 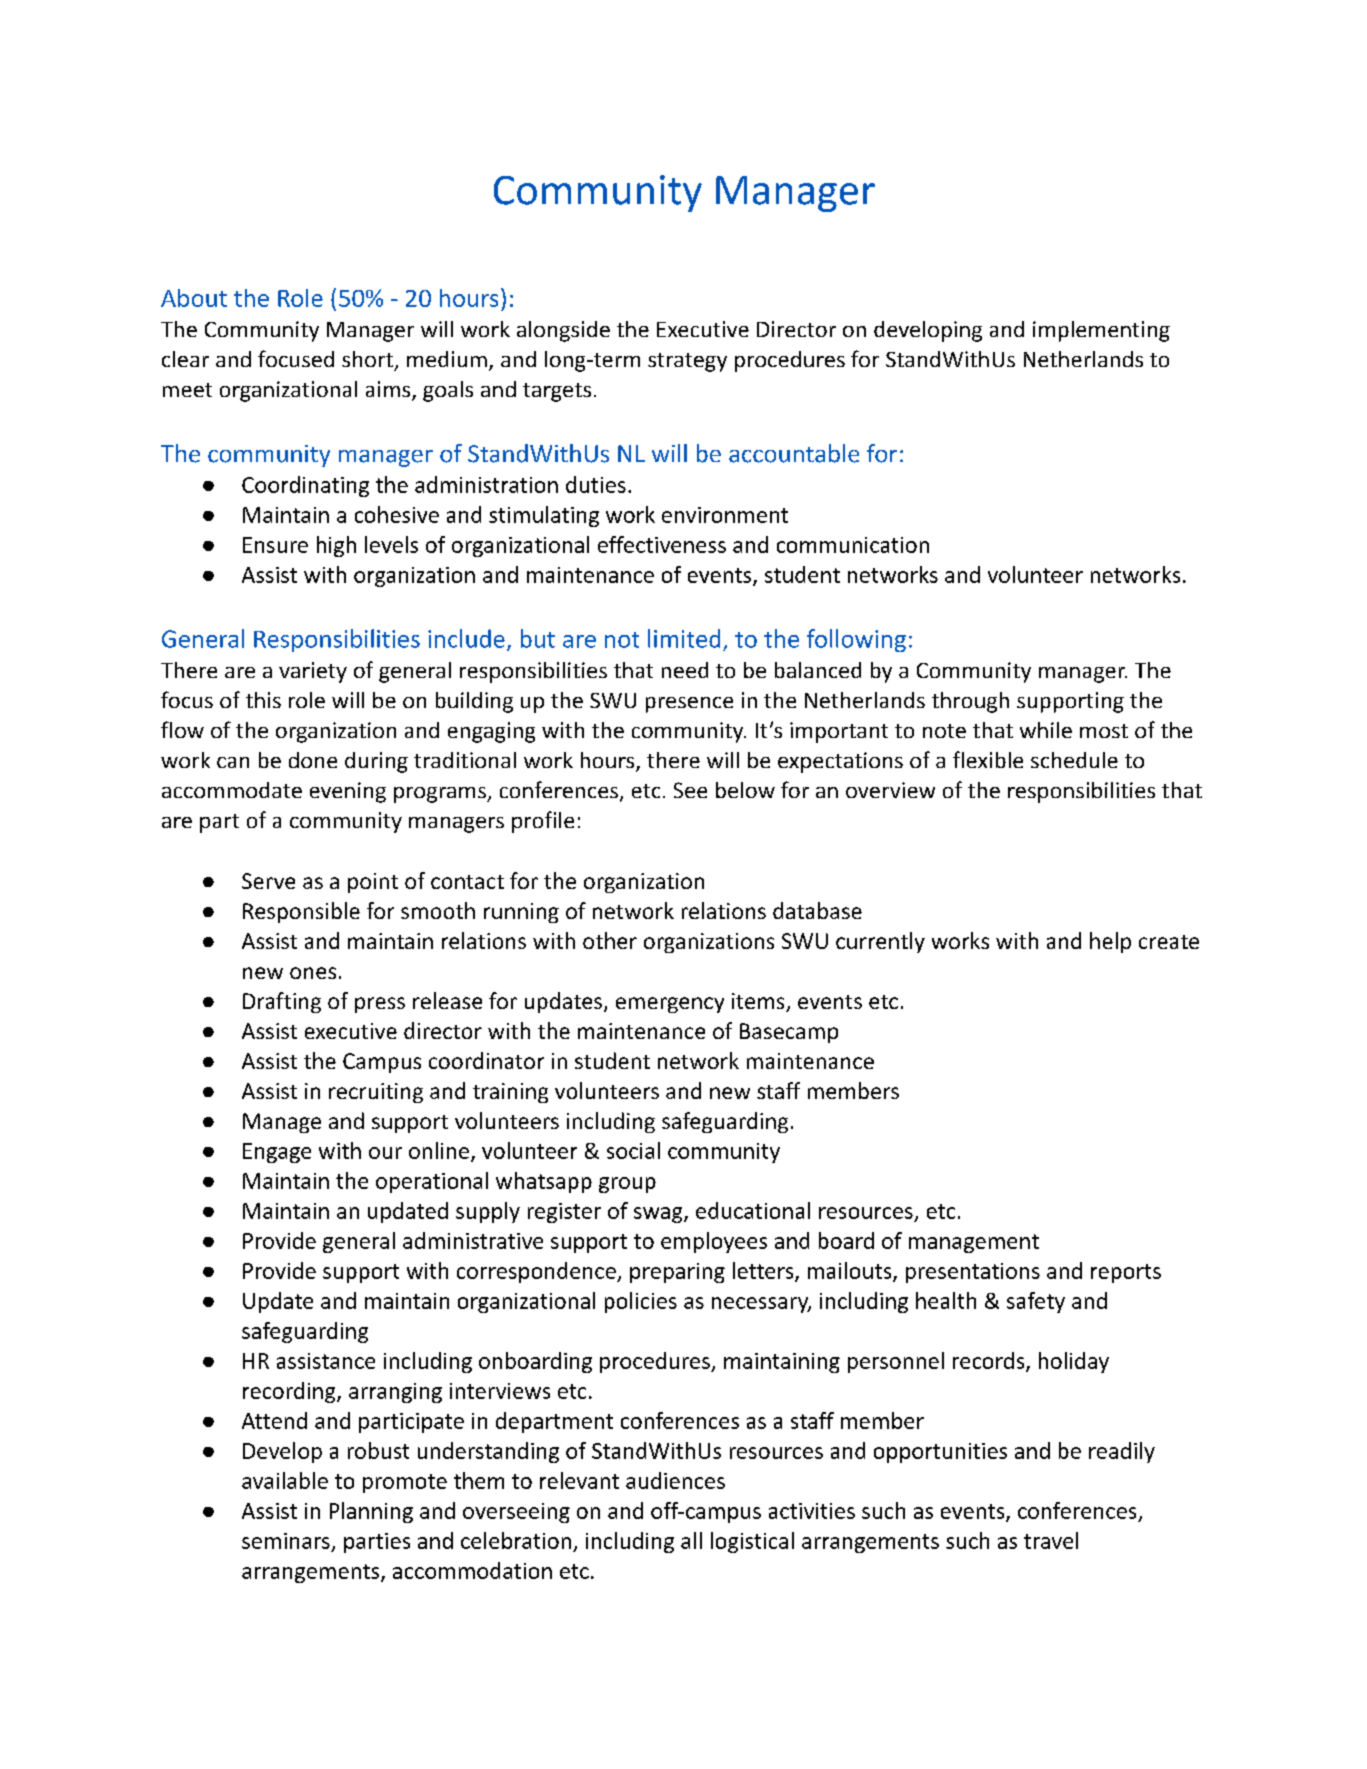 I want to click on short, so click(x=367, y=359).
